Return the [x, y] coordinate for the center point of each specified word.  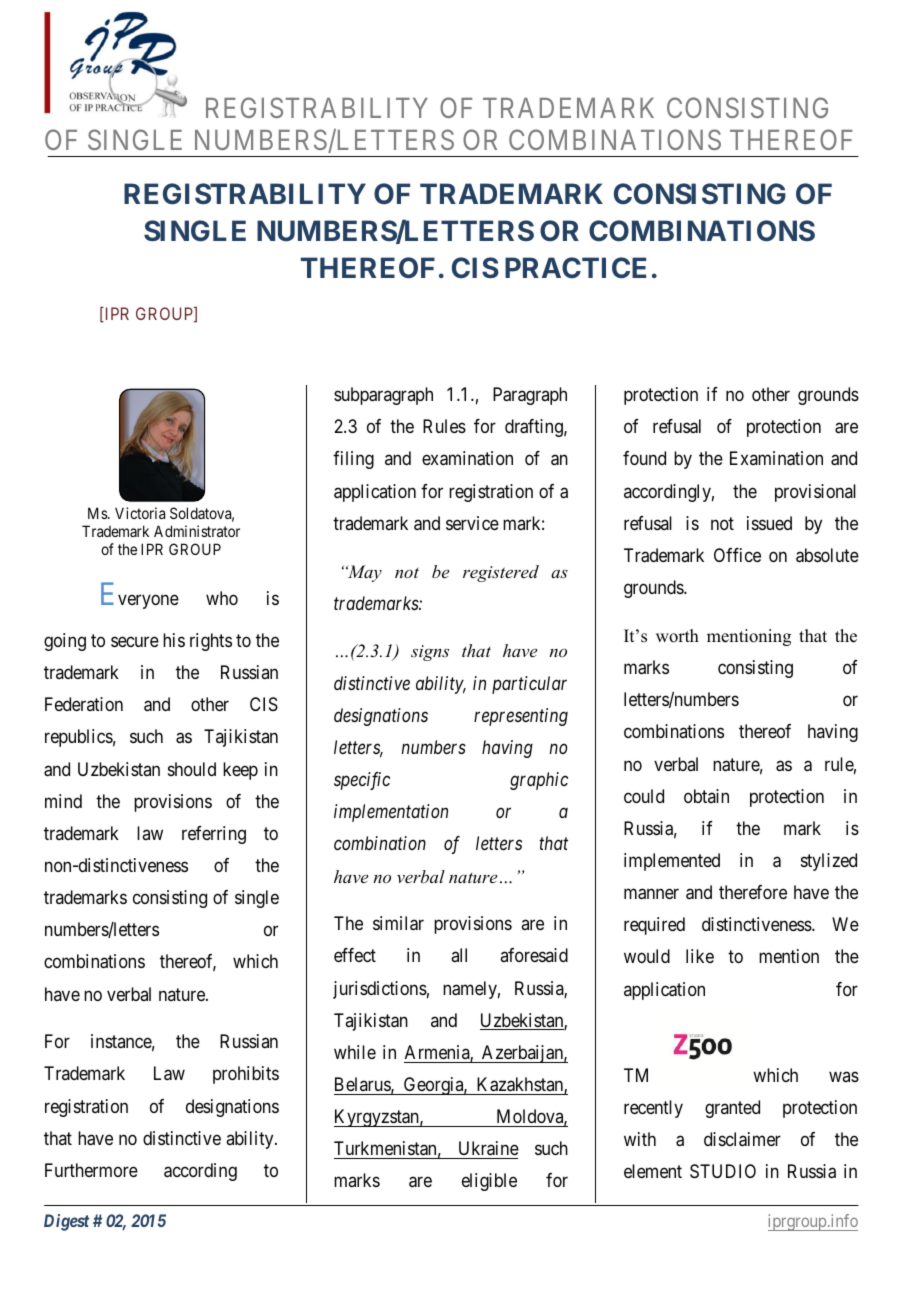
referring [214, 835]
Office [737, 555]
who [222, 598]
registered [501, 573]
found [644, 458]
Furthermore [91, 1170]
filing [353, 460]
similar [398, 923]
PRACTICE [575, 268]
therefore [753, 892]
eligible [489, 1182]
